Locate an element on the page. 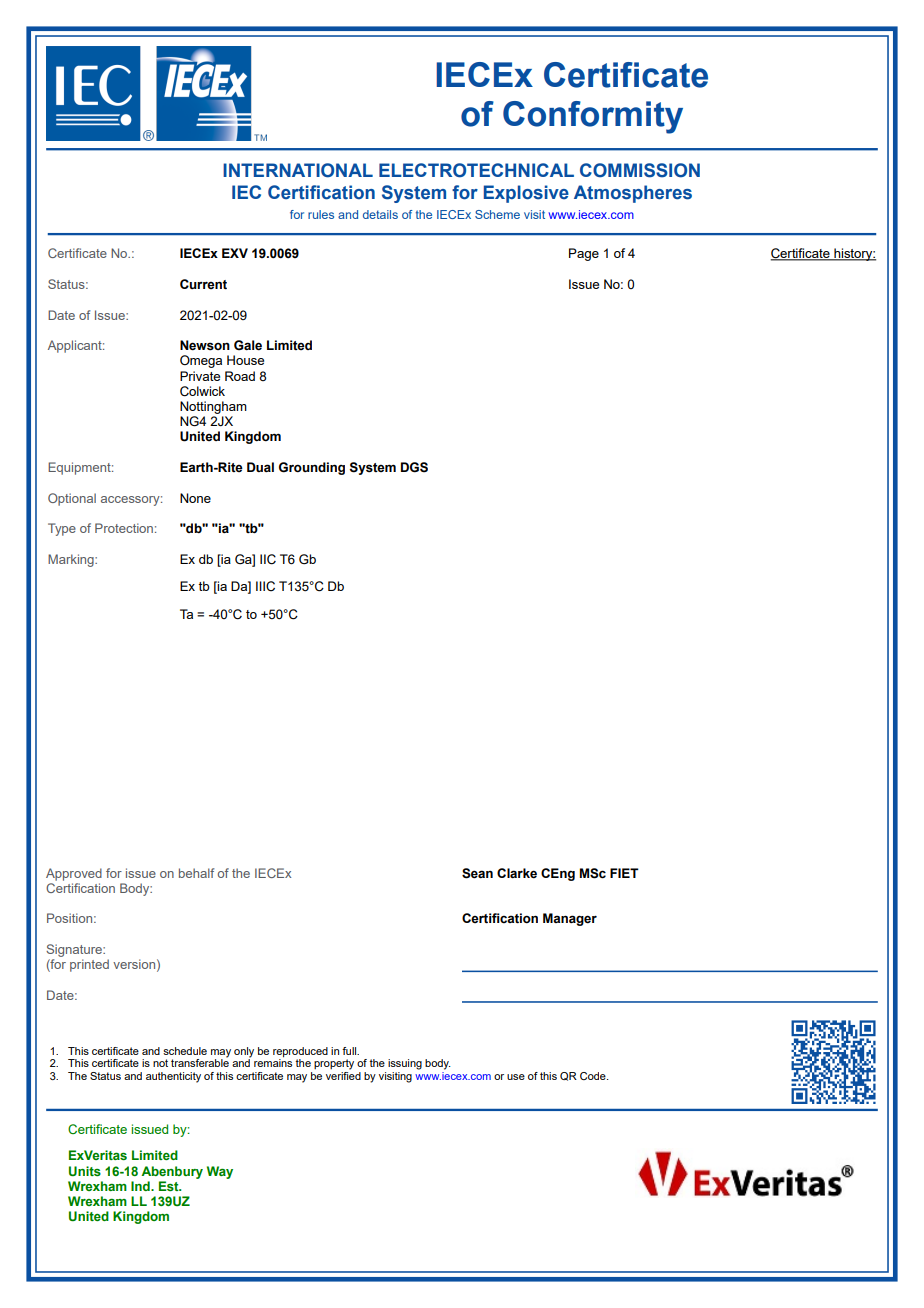  Conformity is located at coordinates (593, 117).
